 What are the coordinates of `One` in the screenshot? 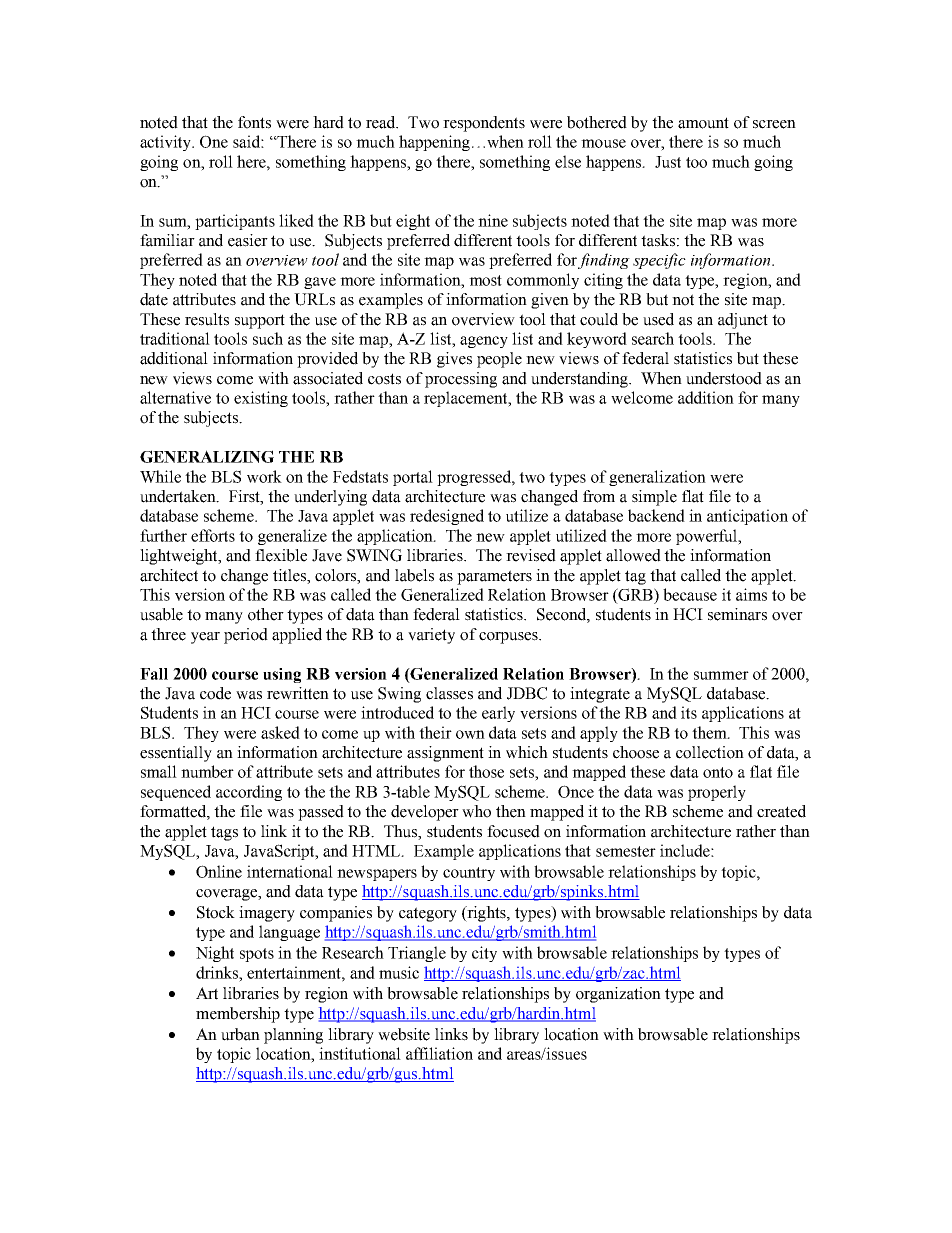 It's located at (214, 141).
